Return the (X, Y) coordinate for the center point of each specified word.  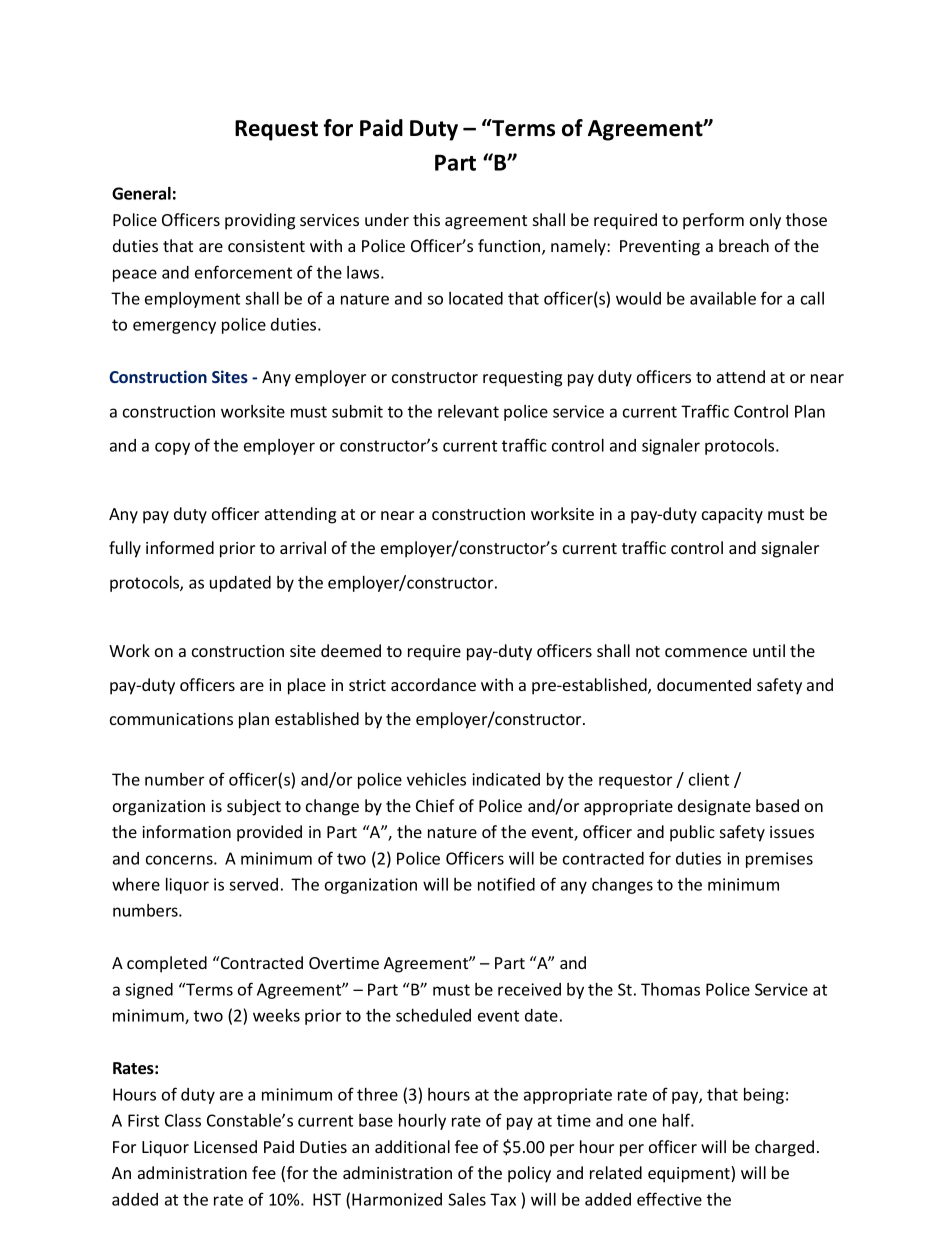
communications (171, 719)
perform (713, 221)
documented (704, 684)
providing (260, 221)
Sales (467, 1199)
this (426, 219)
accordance (433, 684)
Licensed (225, 1146)
